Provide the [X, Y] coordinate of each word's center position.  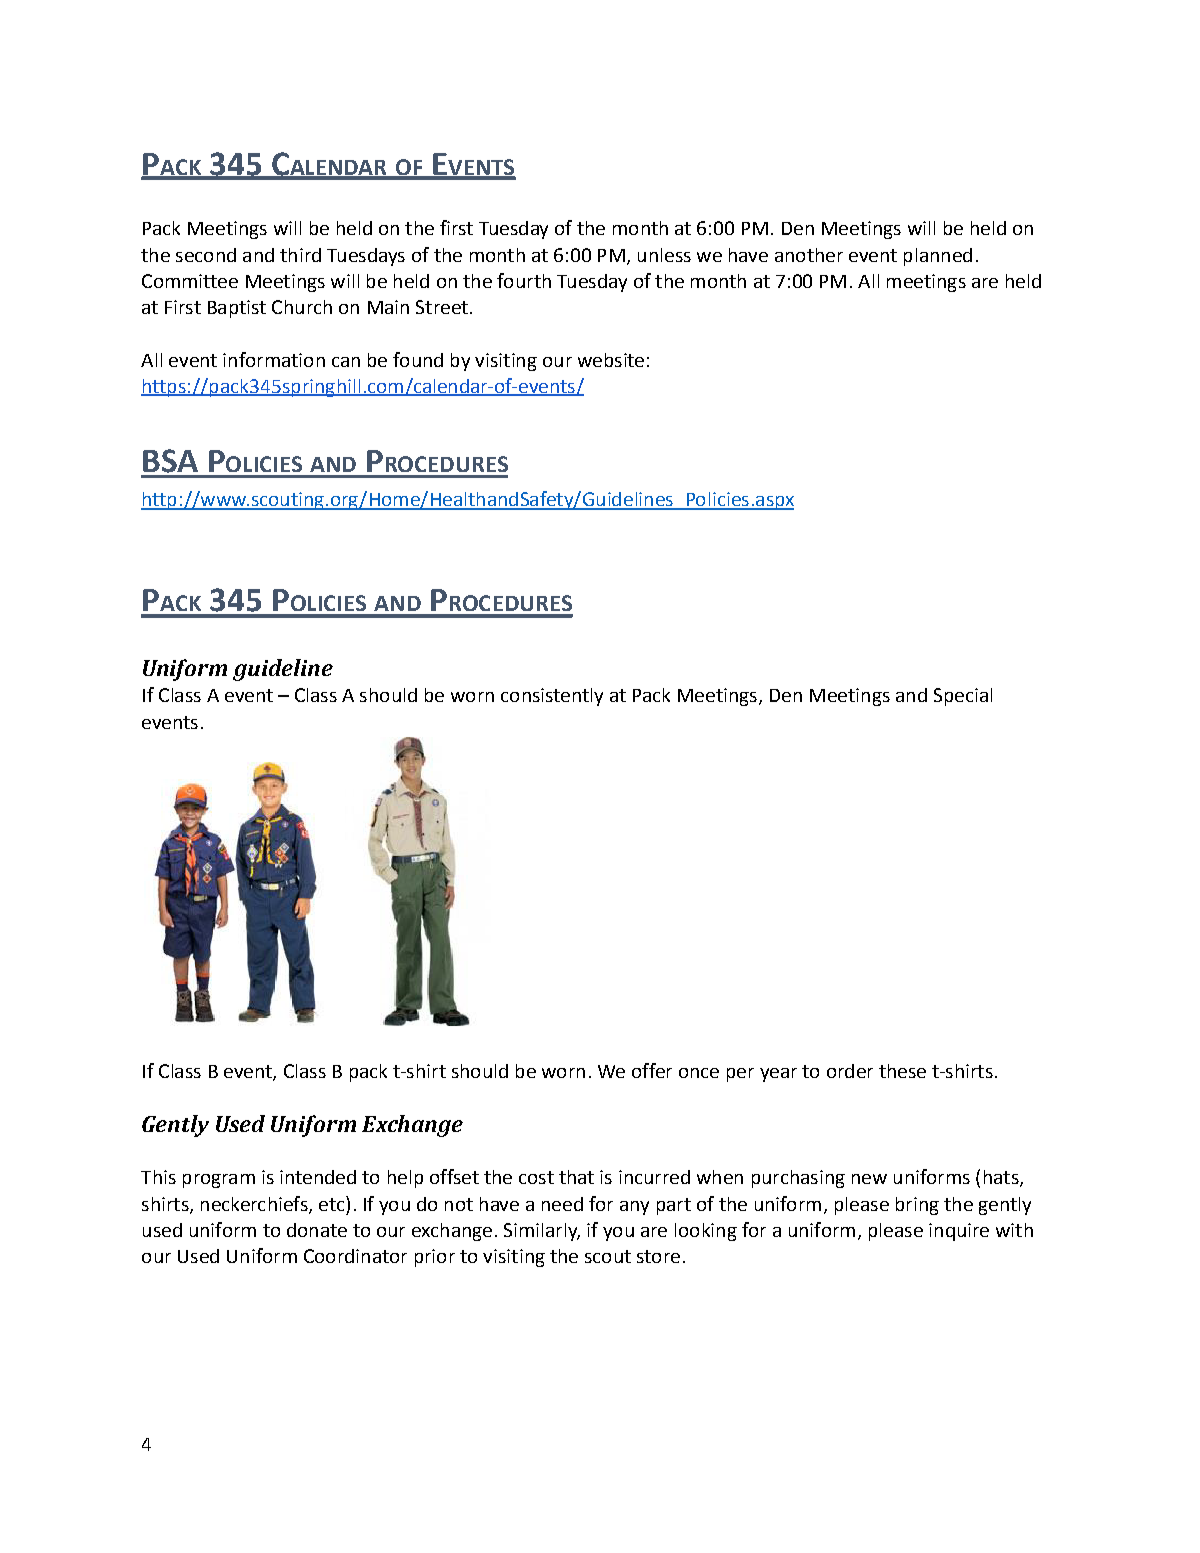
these [902, 1071]
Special [963, 697]
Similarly [542, 1232]
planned [938, 257]
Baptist [237, 309]
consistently [552, 697]
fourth [524, 280]
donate [317, 1230]
